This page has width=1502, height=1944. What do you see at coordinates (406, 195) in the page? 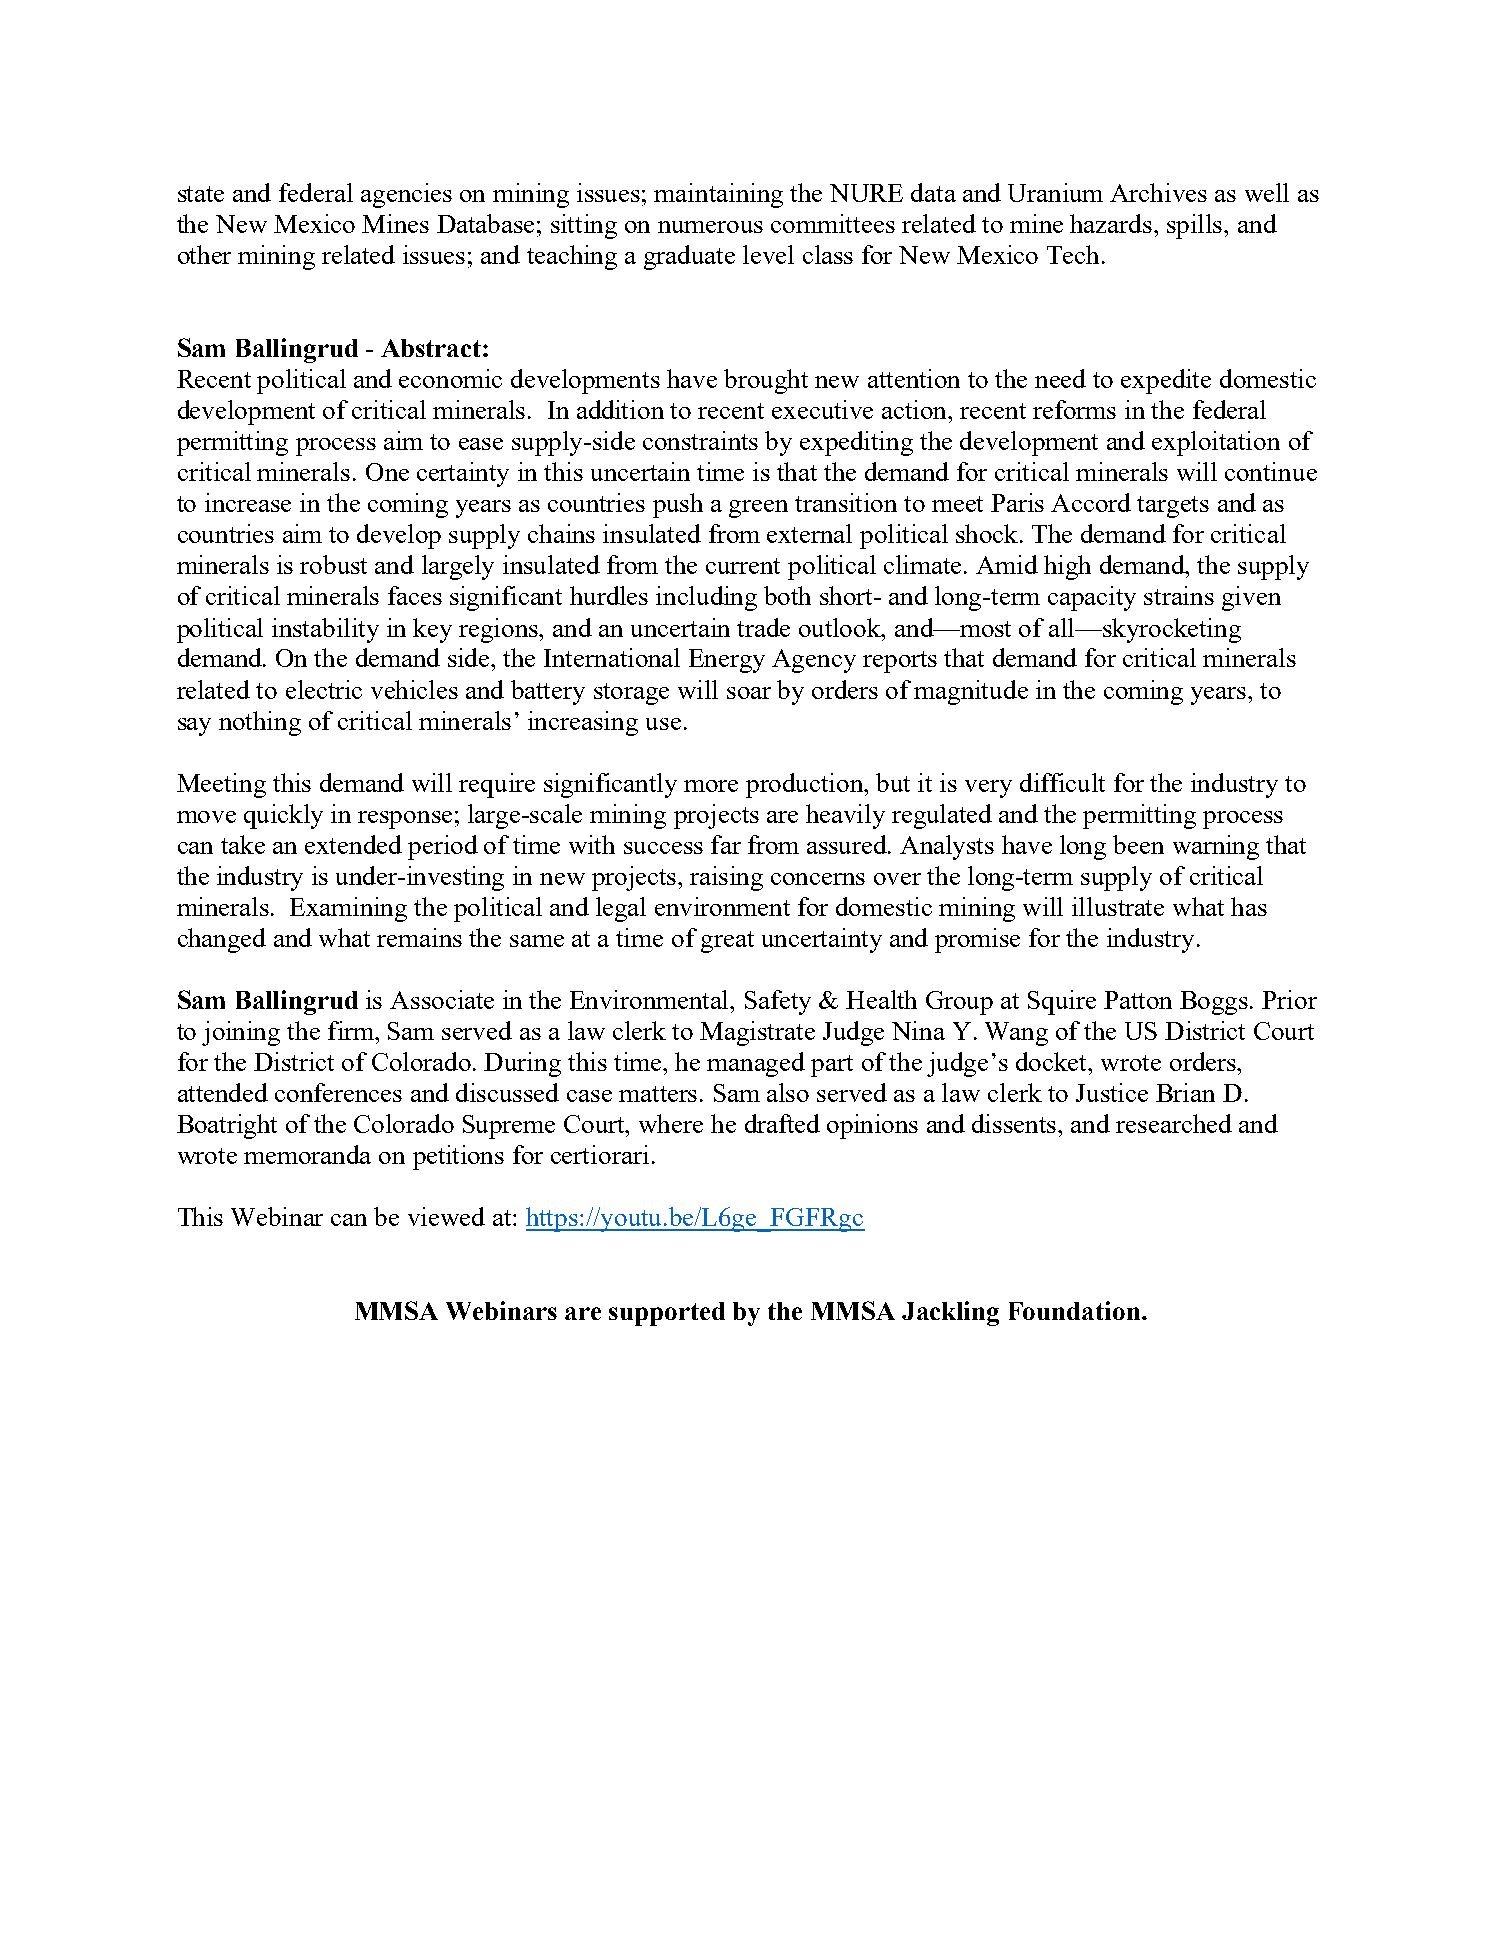
I see `agencies` at bounding box center [406, 195].
